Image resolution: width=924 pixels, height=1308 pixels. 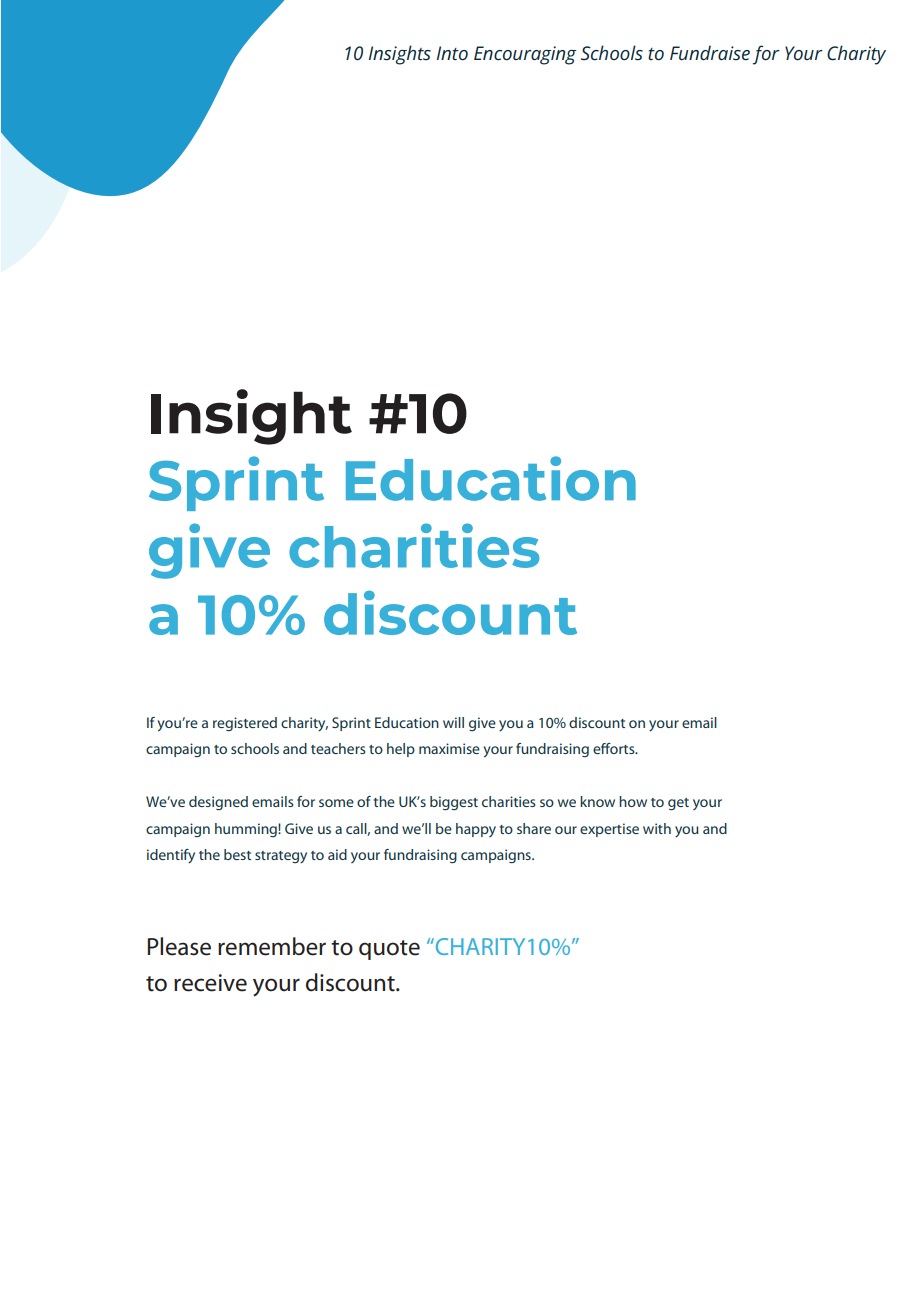 What do you see at coordinates (678, 804) in the screenshot?
I see `get` at bounding box center [678, 804].
